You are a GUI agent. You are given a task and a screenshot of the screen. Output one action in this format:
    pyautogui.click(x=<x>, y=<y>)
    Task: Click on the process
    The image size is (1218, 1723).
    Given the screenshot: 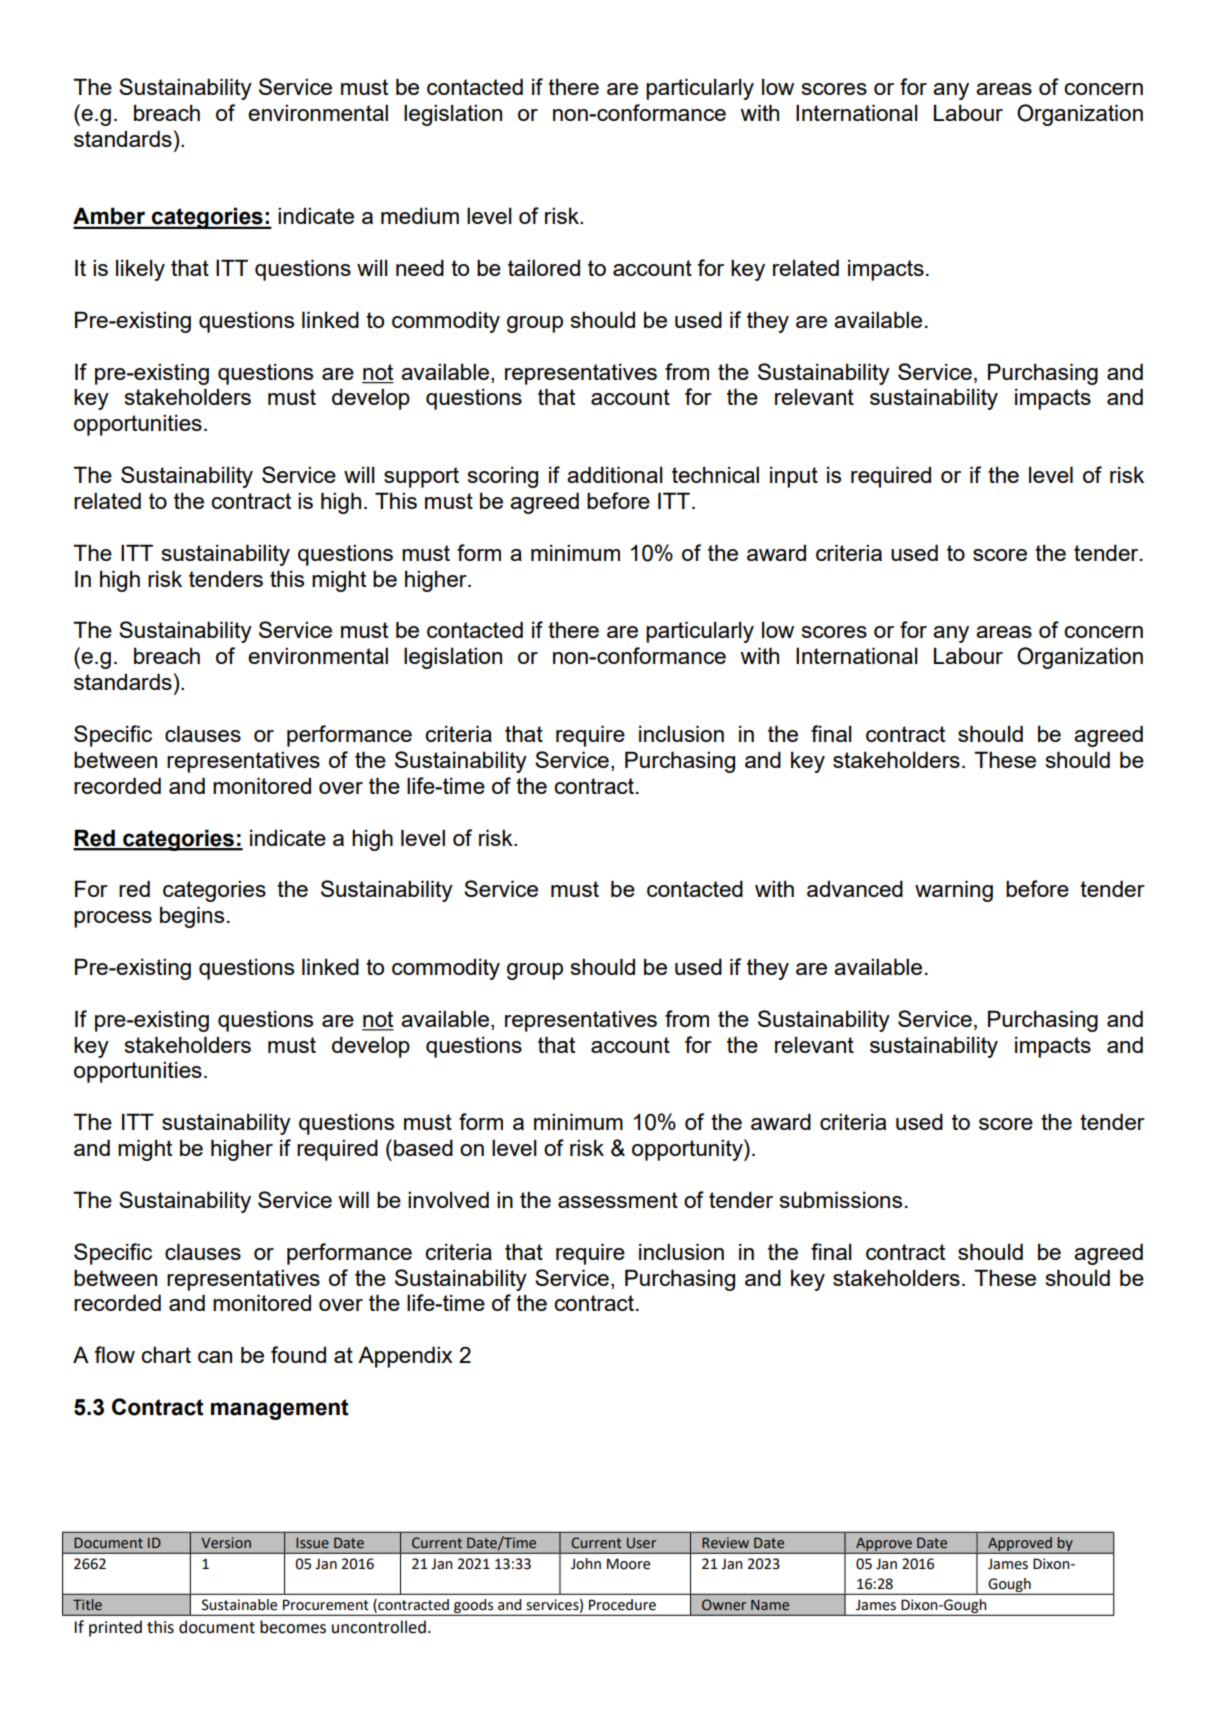 What is the action you would take?
    pyautogui.click(x=113, y=919)
